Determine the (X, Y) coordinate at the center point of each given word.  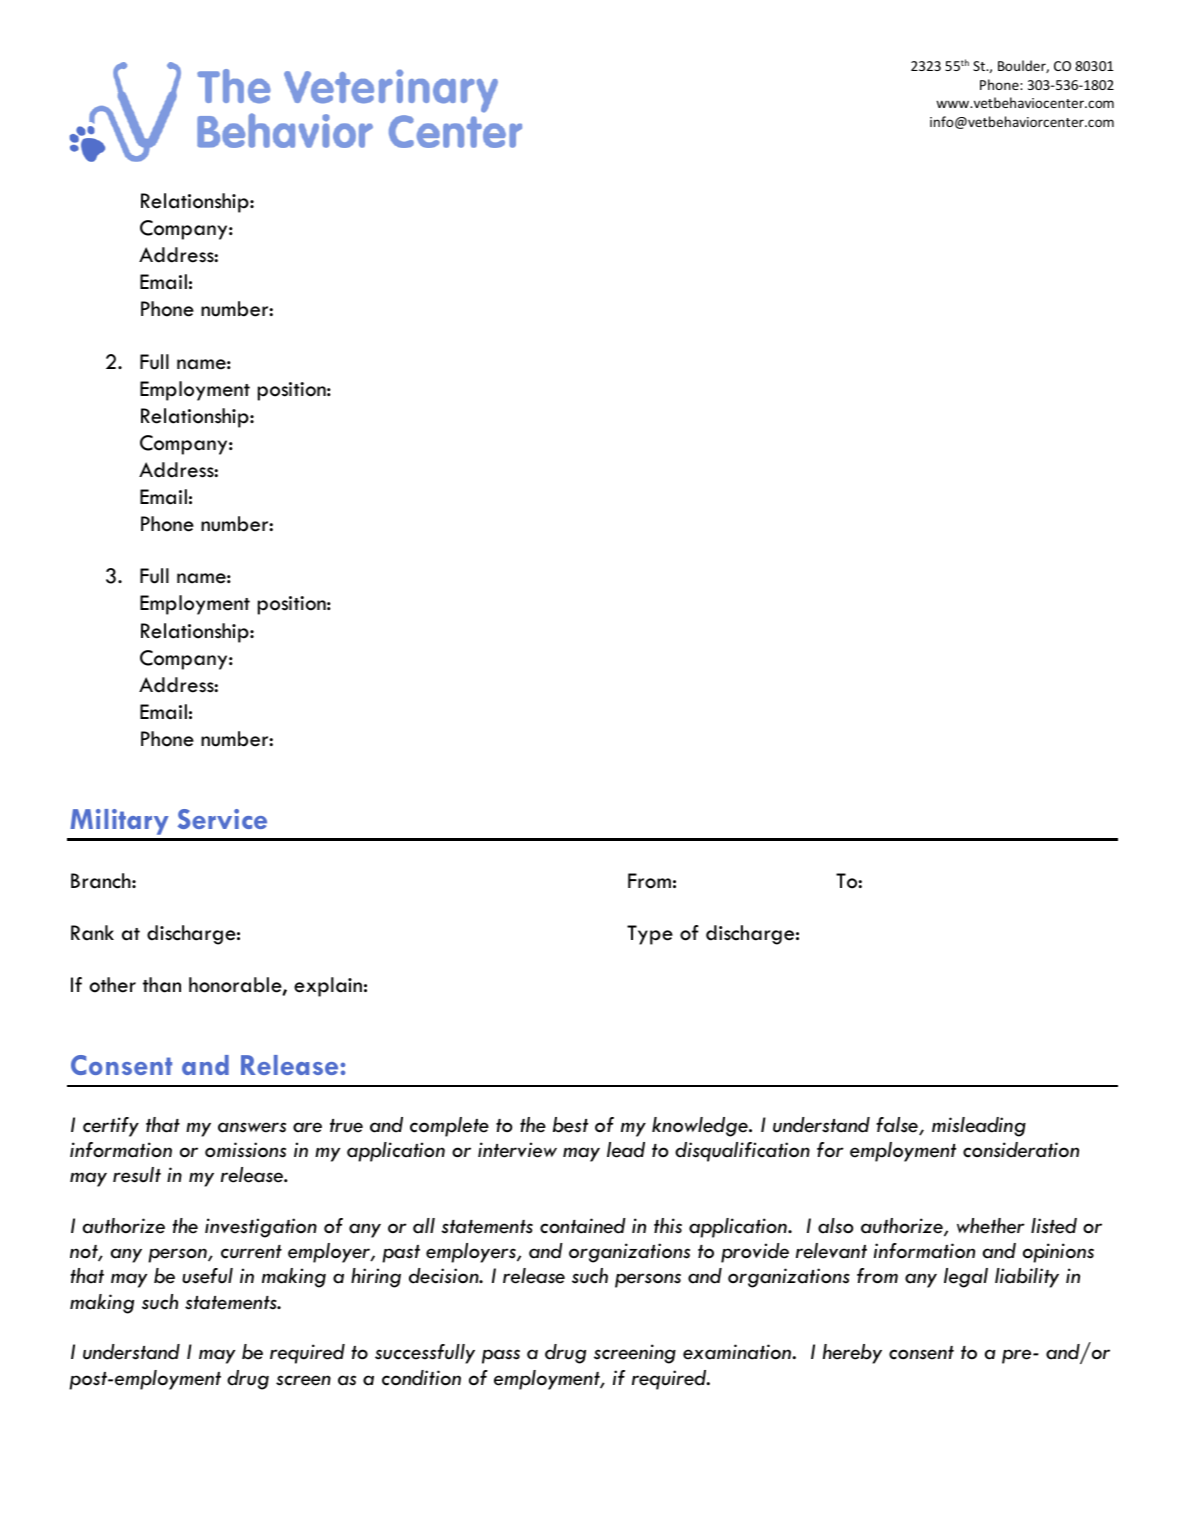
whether (991, 1226)
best (570, 1125)
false (898, 1126)
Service (222, 819)
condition (421, 1378)
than (162, 985)
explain (328, 987)
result (137, 1175)
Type (650, 935)
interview (517, 1150)
